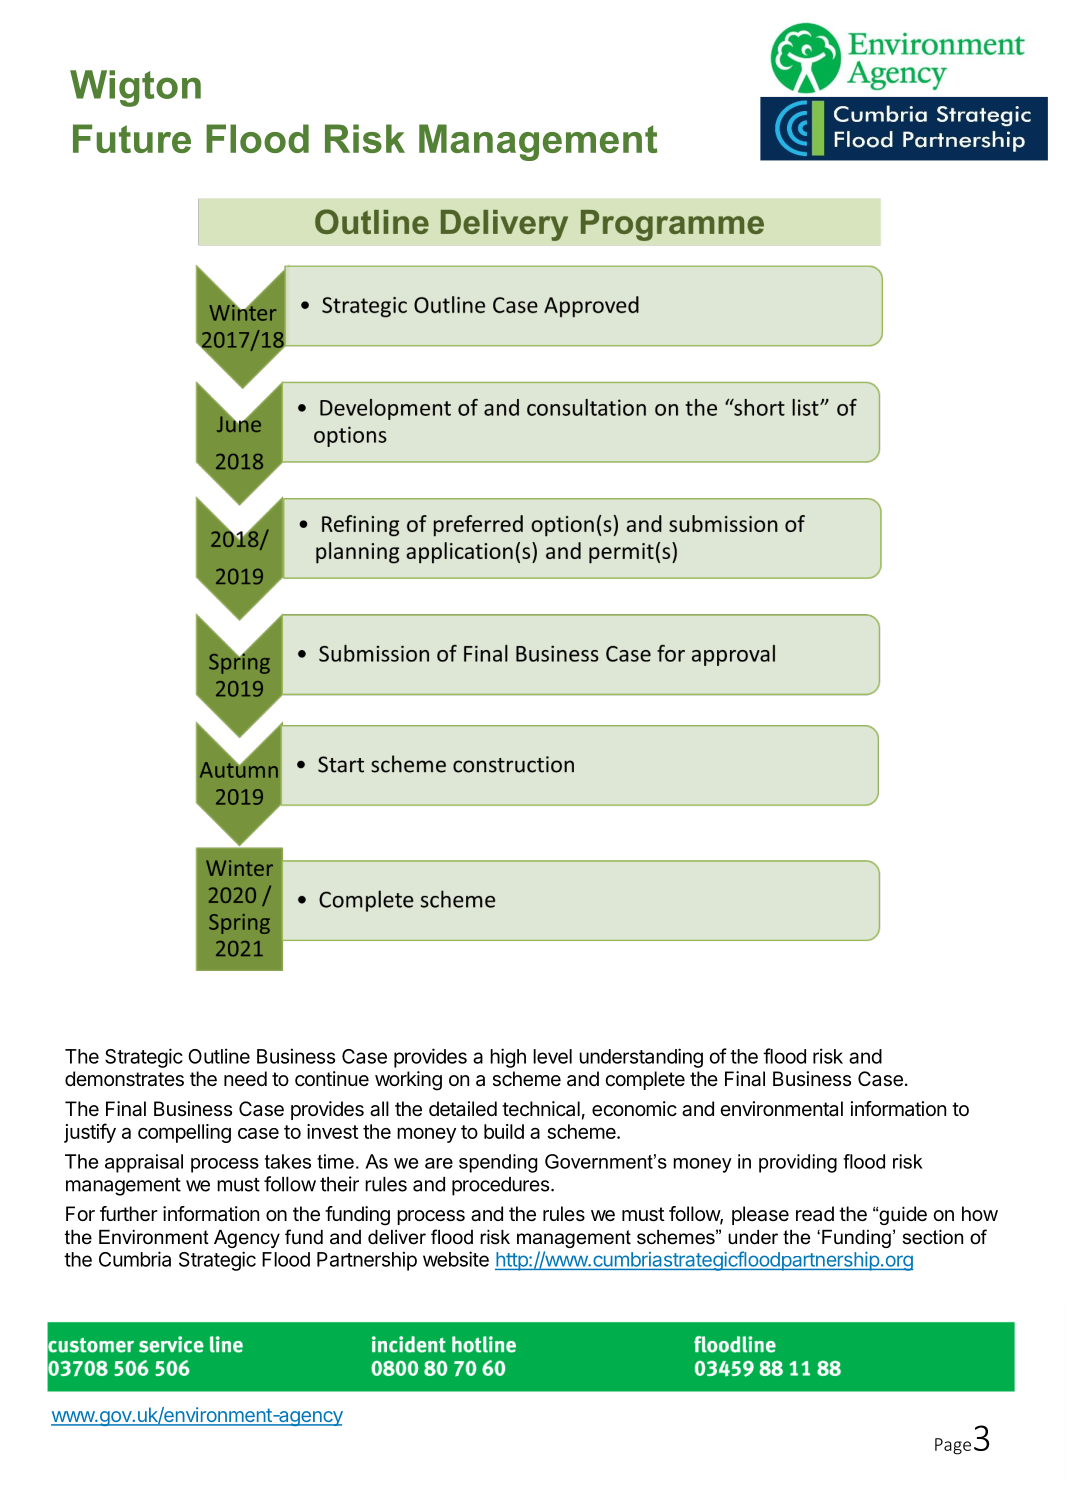 Image resolution: width=1068 pixels, height=1511 pixels. Describe the element at coordinates (634, 1109) in the document. I see `economic` at that location.
